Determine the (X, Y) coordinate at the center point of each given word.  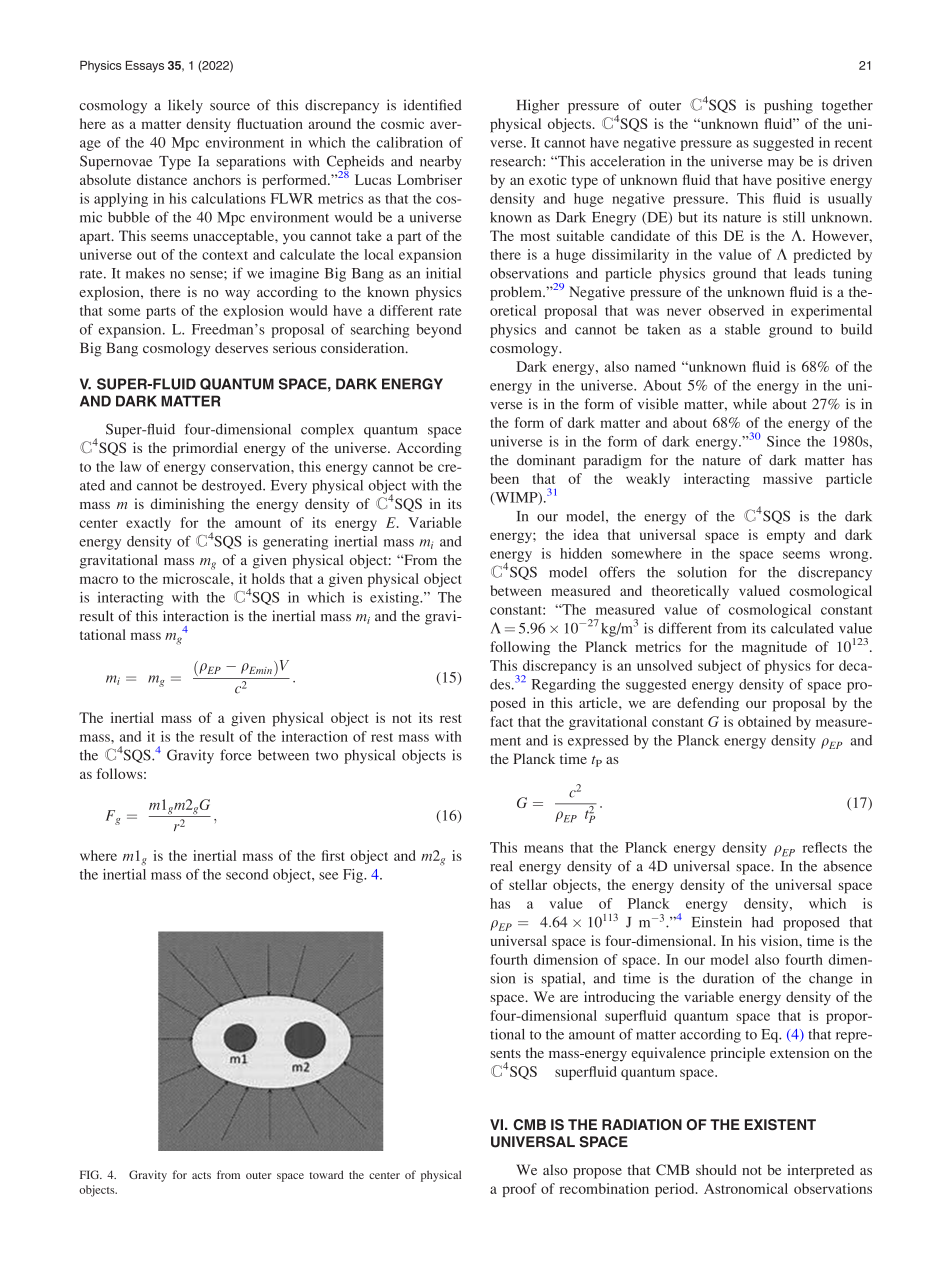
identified (433, 105)
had (763, 922)
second (247, 874)
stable (742, 329)
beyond (439, 331)
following (520, 648)
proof (519, 1190)
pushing (788, 106)
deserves (241, 347)
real (501, 866)
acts (201, 1175)
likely (185, 106)
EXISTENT (780, 1124)
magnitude (774, 648)
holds (268, 578)
